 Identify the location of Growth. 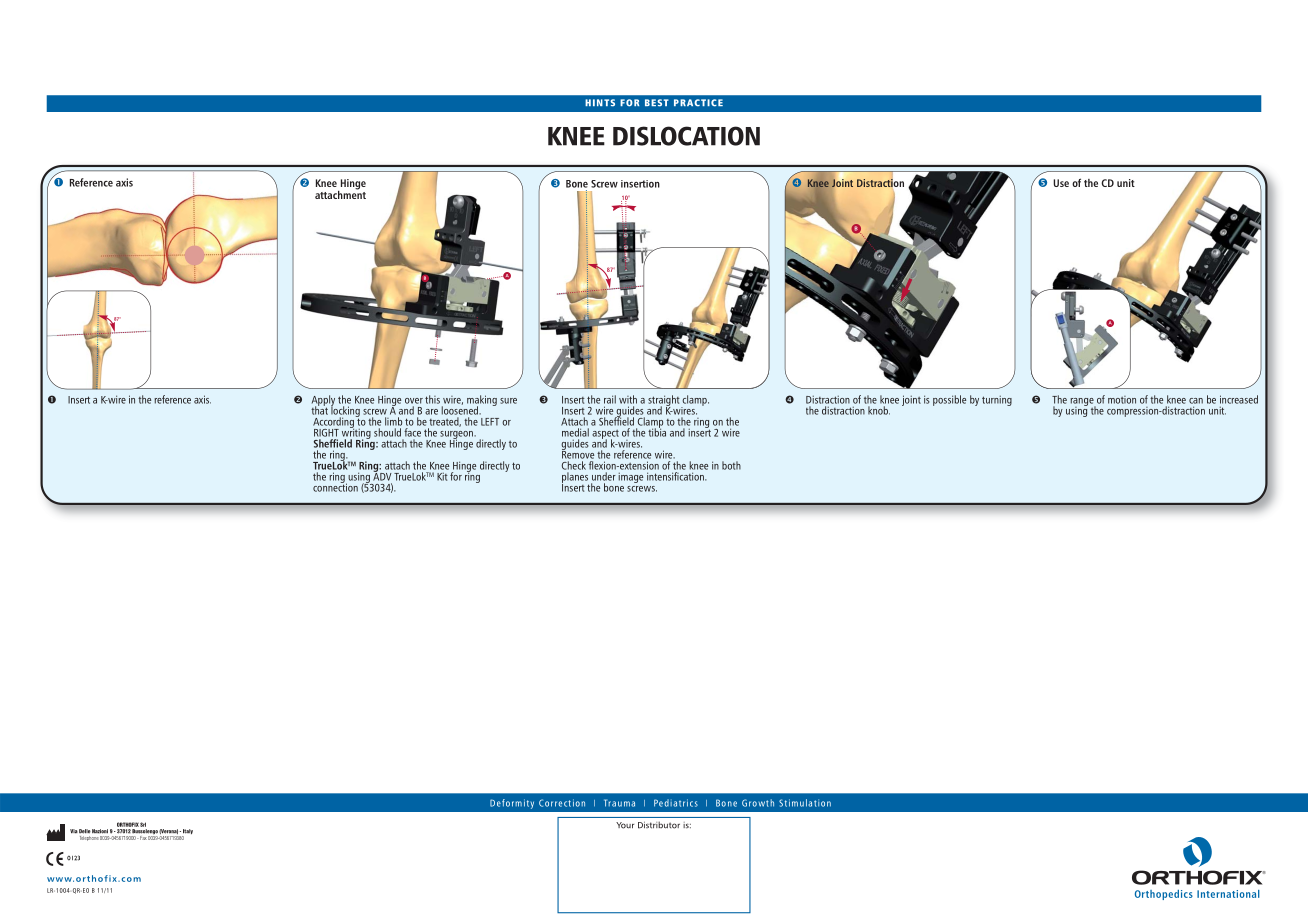
(758, 803).
